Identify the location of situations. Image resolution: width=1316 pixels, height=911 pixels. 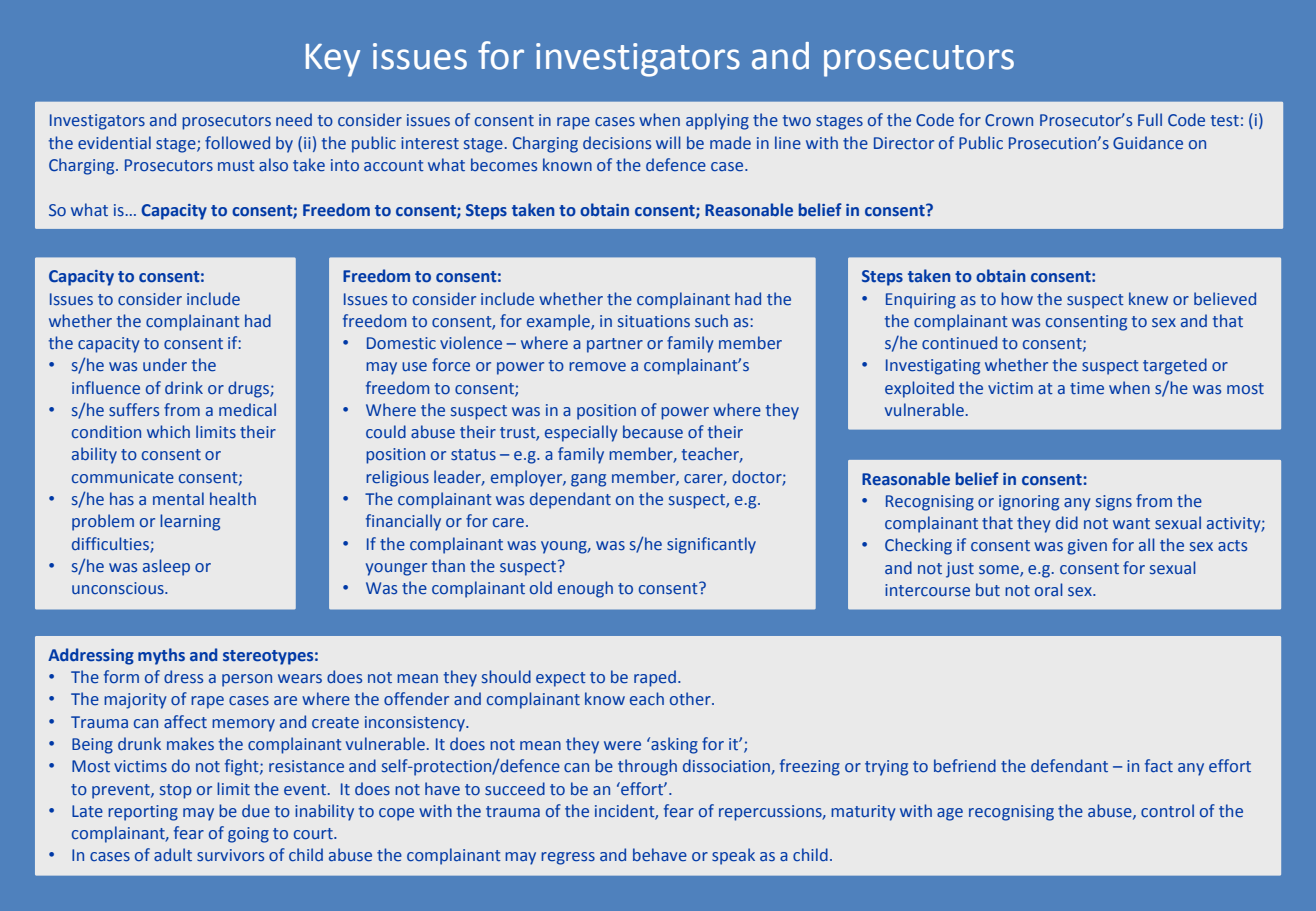
(654, 321).
